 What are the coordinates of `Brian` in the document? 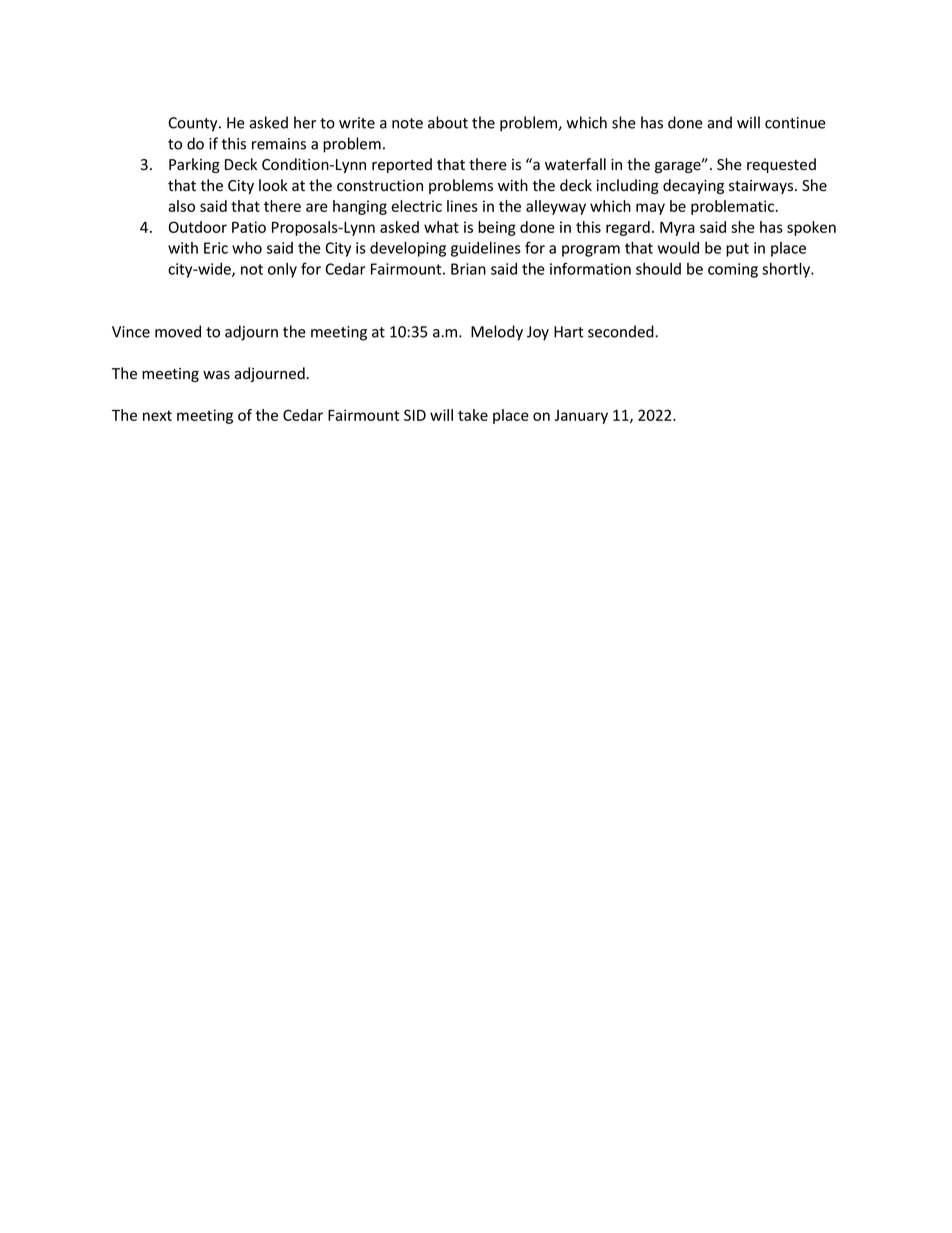 It's located at (468, 269).
